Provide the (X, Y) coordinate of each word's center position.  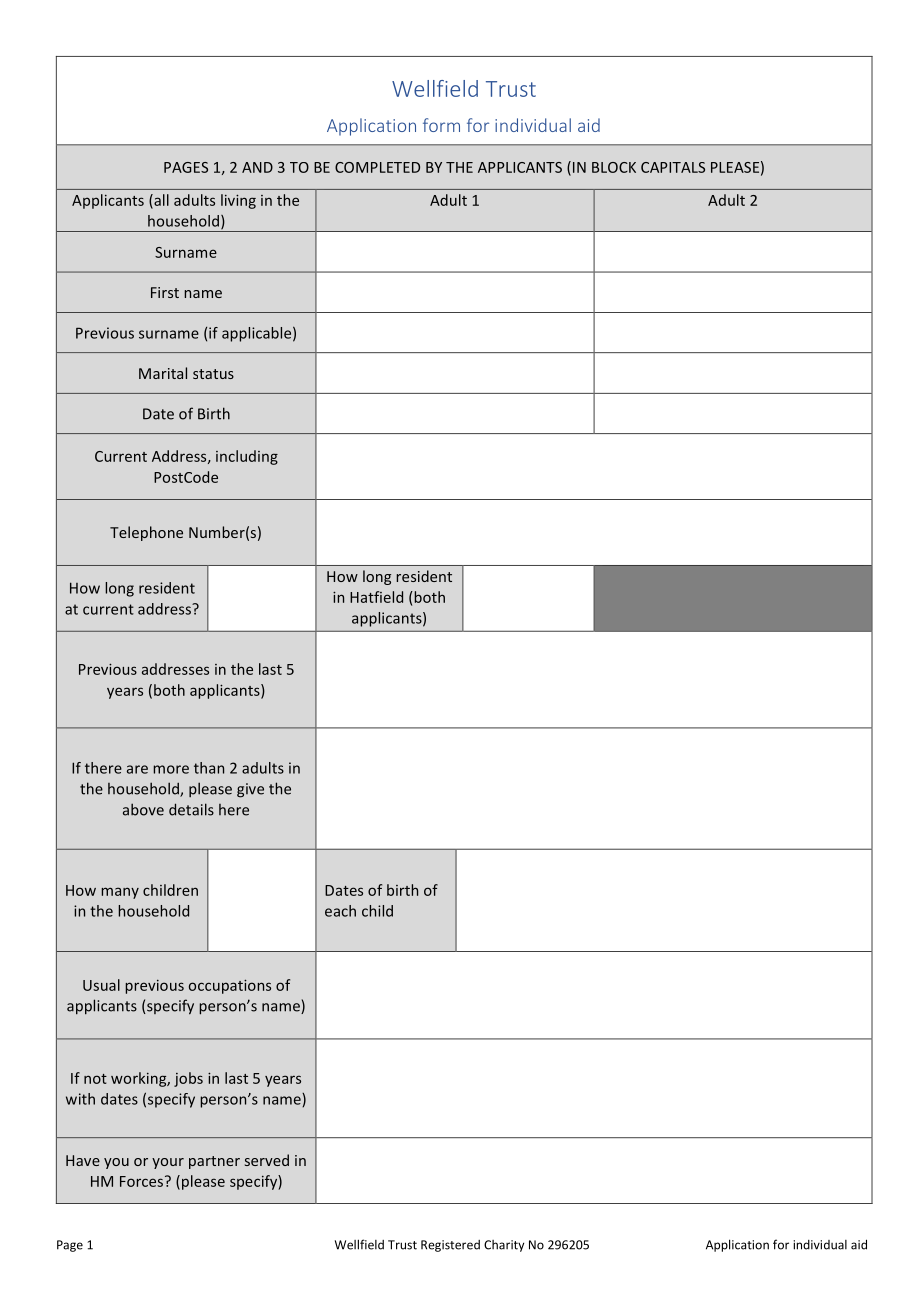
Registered (450, 1246)
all (160, 201)
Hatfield (376, 597)
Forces (143, 1181)
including (247, 457)
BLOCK (614, 167)
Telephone (146, 533)
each (340, 911)
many (120, 893)
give (250, 790)
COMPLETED (377, 167)
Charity (504, 1246)
